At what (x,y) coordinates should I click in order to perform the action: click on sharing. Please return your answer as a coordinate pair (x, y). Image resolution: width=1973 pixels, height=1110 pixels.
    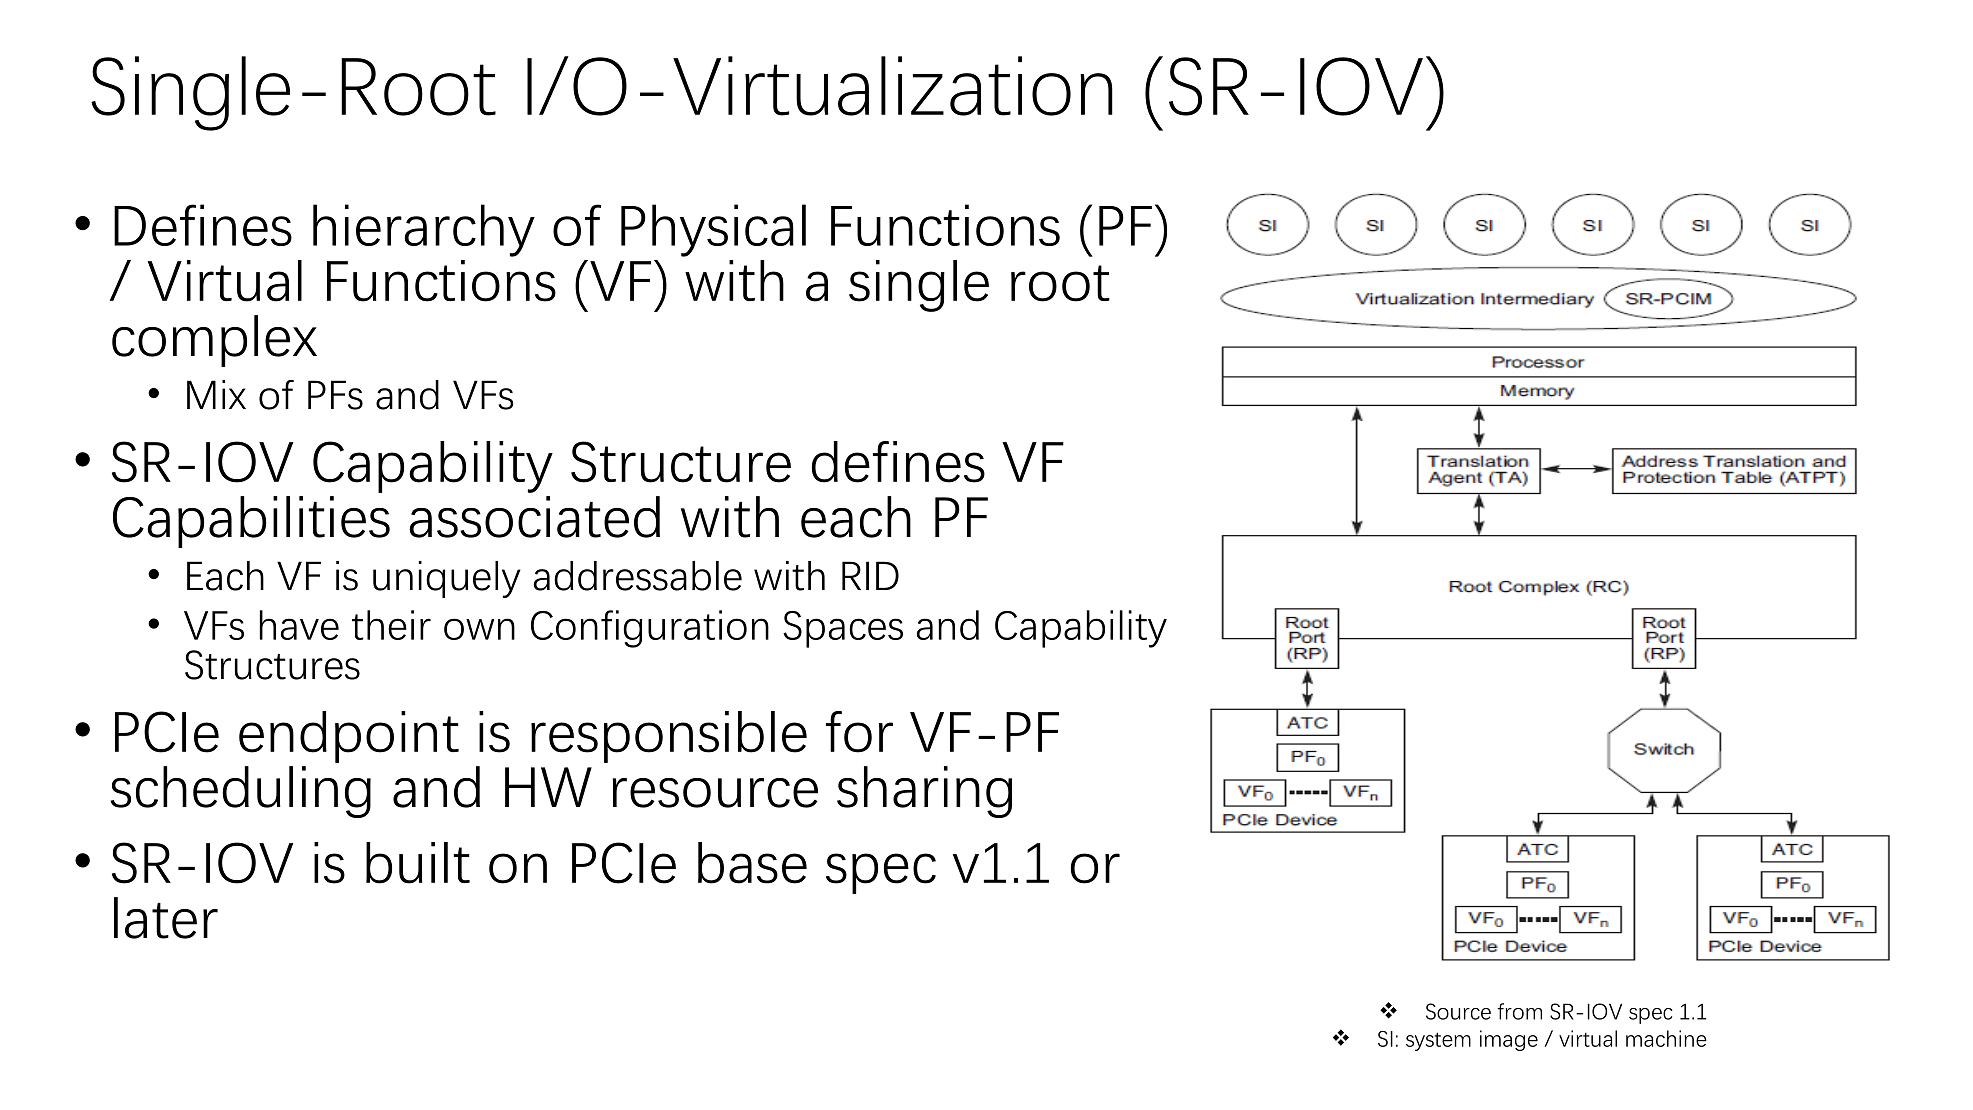
    Looking at the image, I should click on (924, 792).
